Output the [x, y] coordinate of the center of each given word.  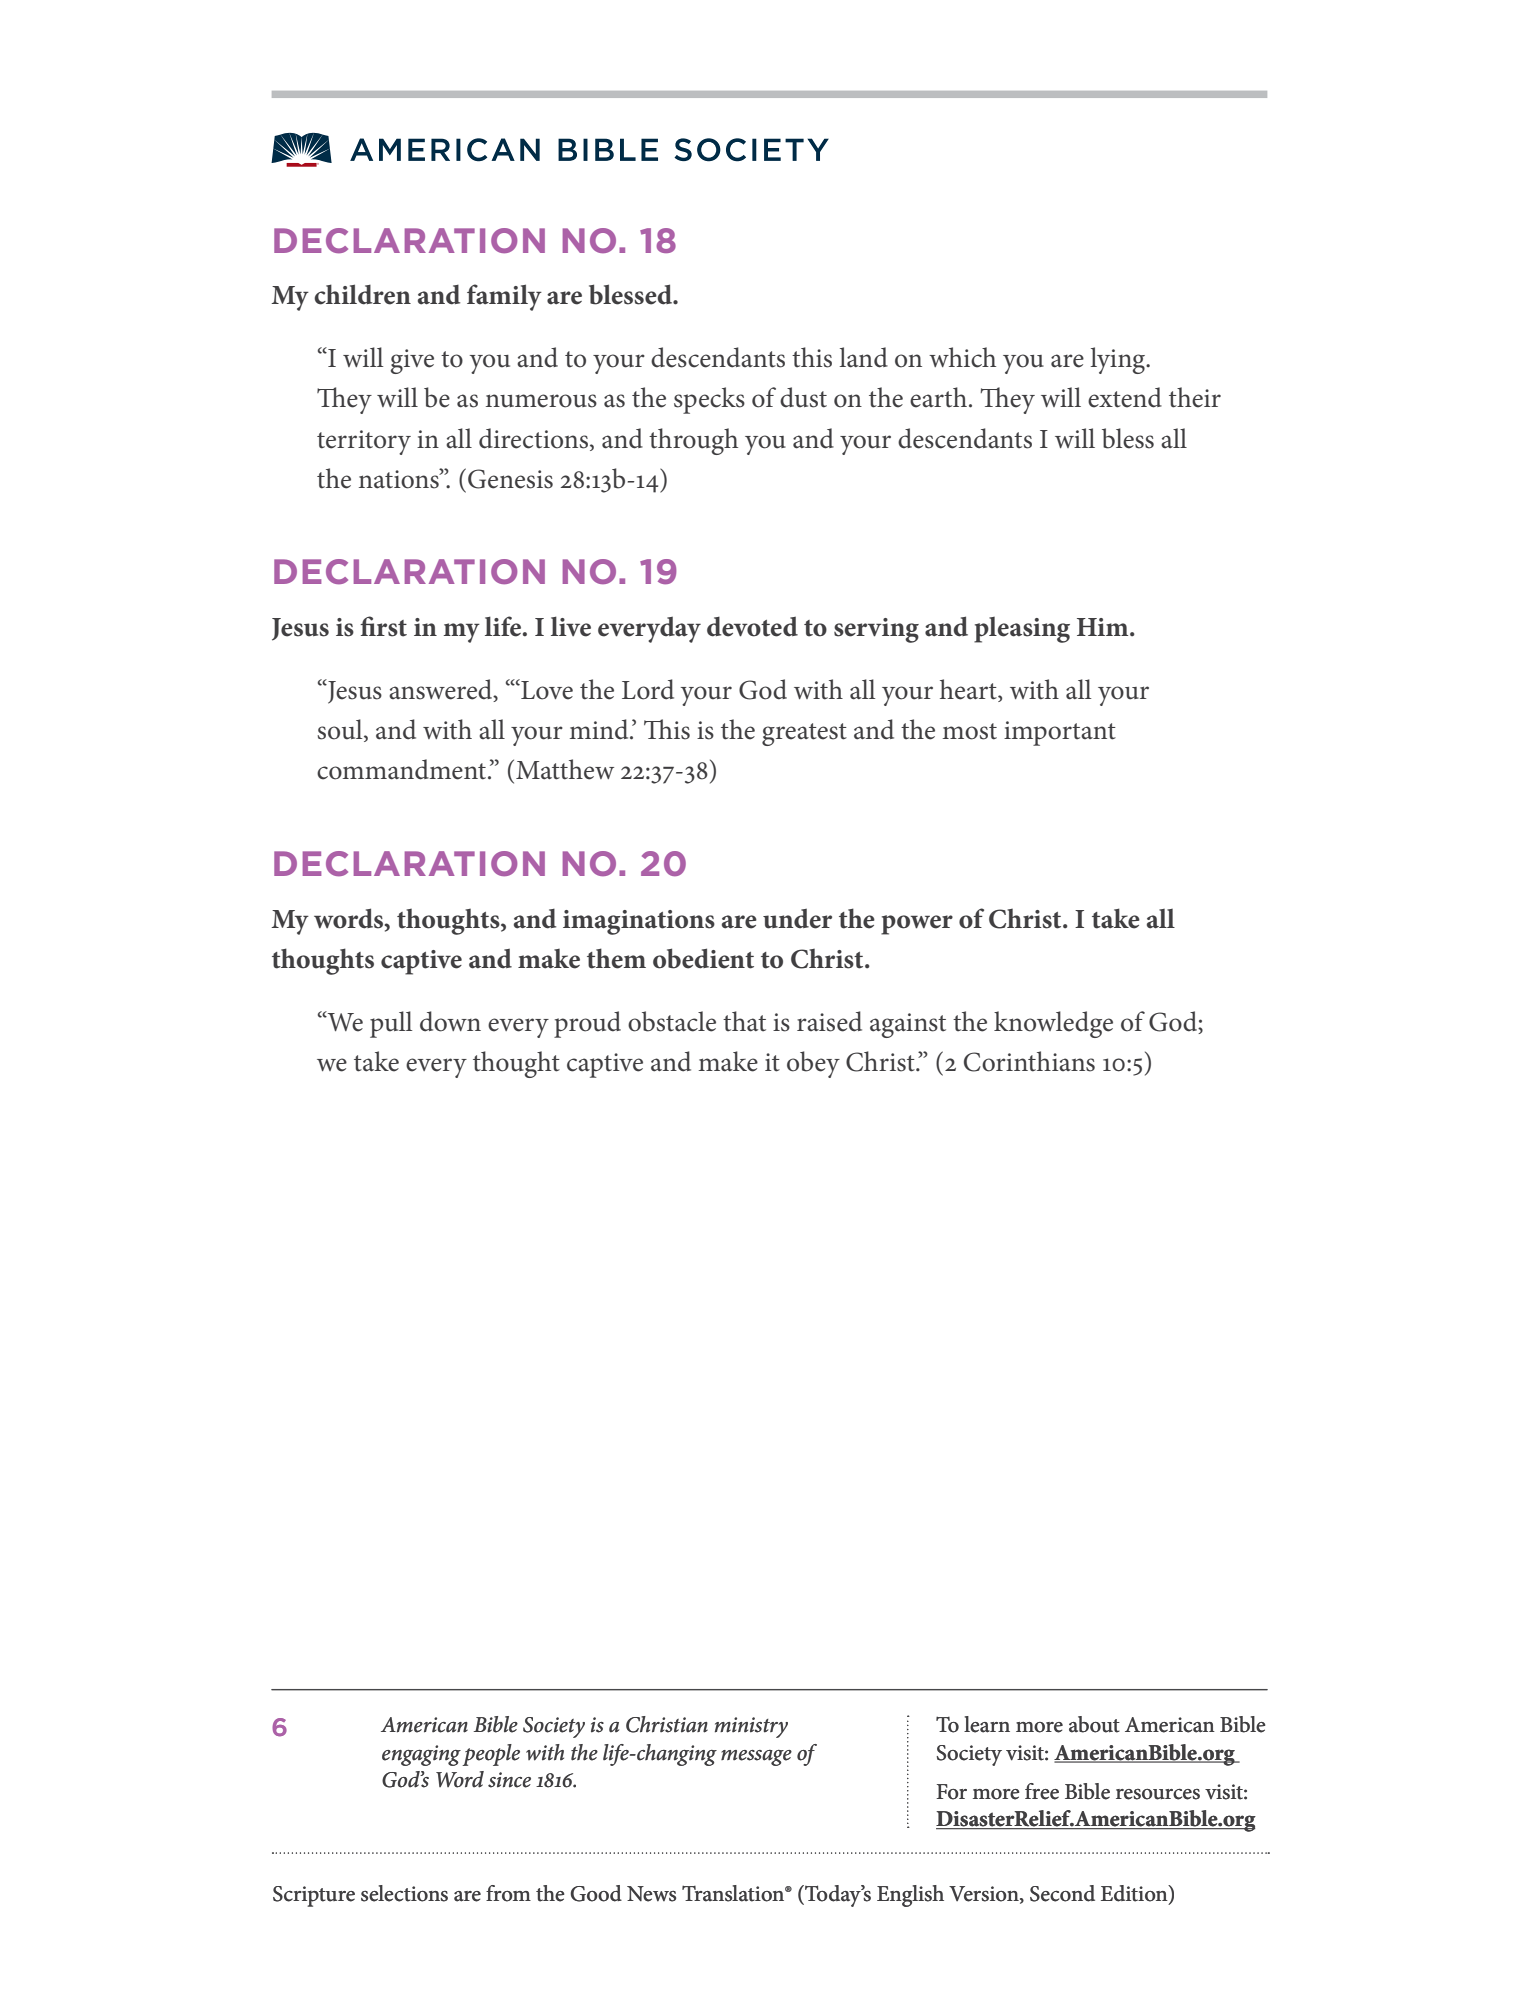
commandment [403, 769]
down [450, 1021]
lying [1119, 360]
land [864, 357]
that [744, 1021]
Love [546, 689]
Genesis [510, 479]
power [917, 925]
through [693, 441]
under [797, 918]
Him [1104, 627]
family [504, 297]
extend [1125, 397]
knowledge [1053, 1024]
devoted [752, 626]
